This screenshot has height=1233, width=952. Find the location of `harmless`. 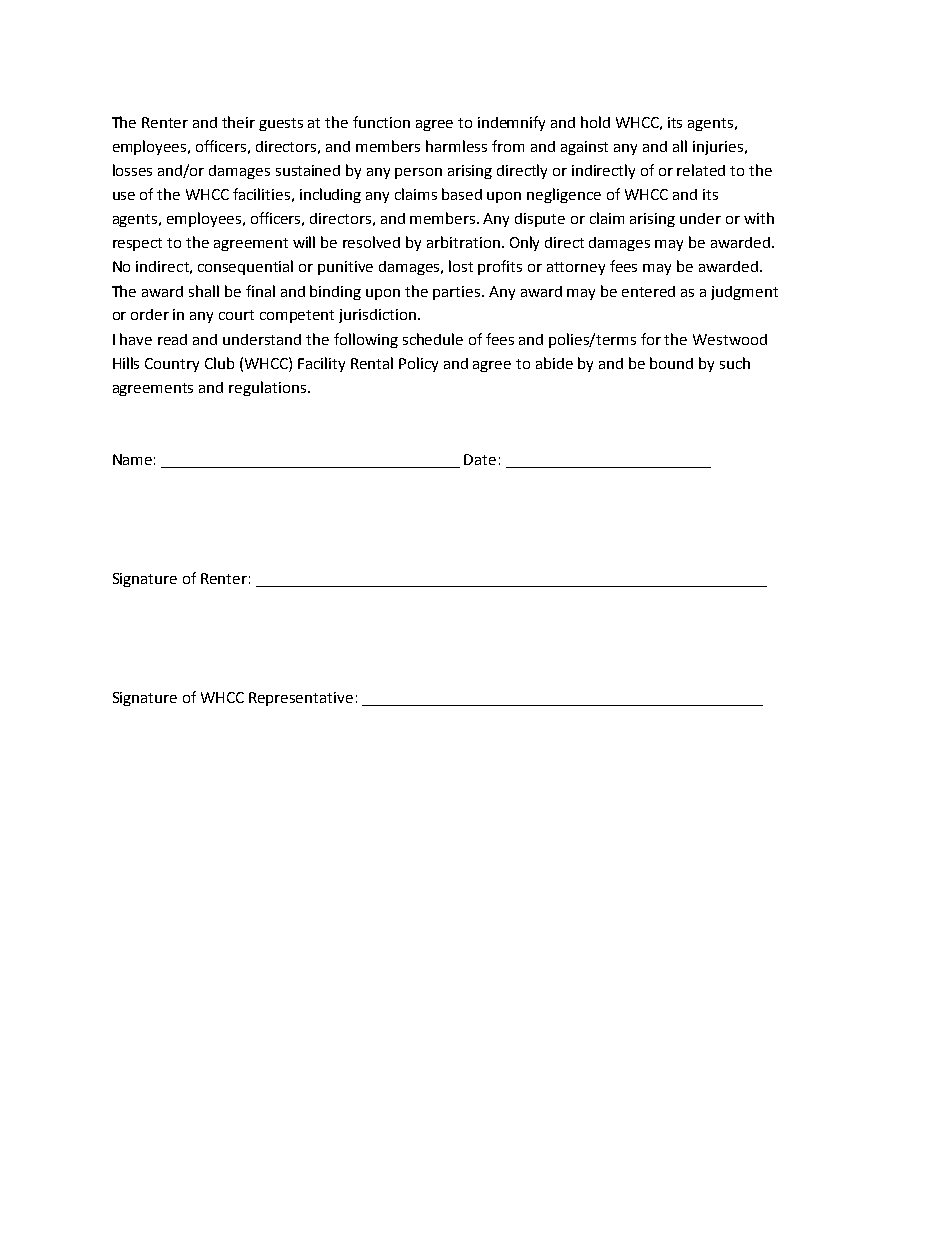

harmless is located at coordinates (456, 146).
